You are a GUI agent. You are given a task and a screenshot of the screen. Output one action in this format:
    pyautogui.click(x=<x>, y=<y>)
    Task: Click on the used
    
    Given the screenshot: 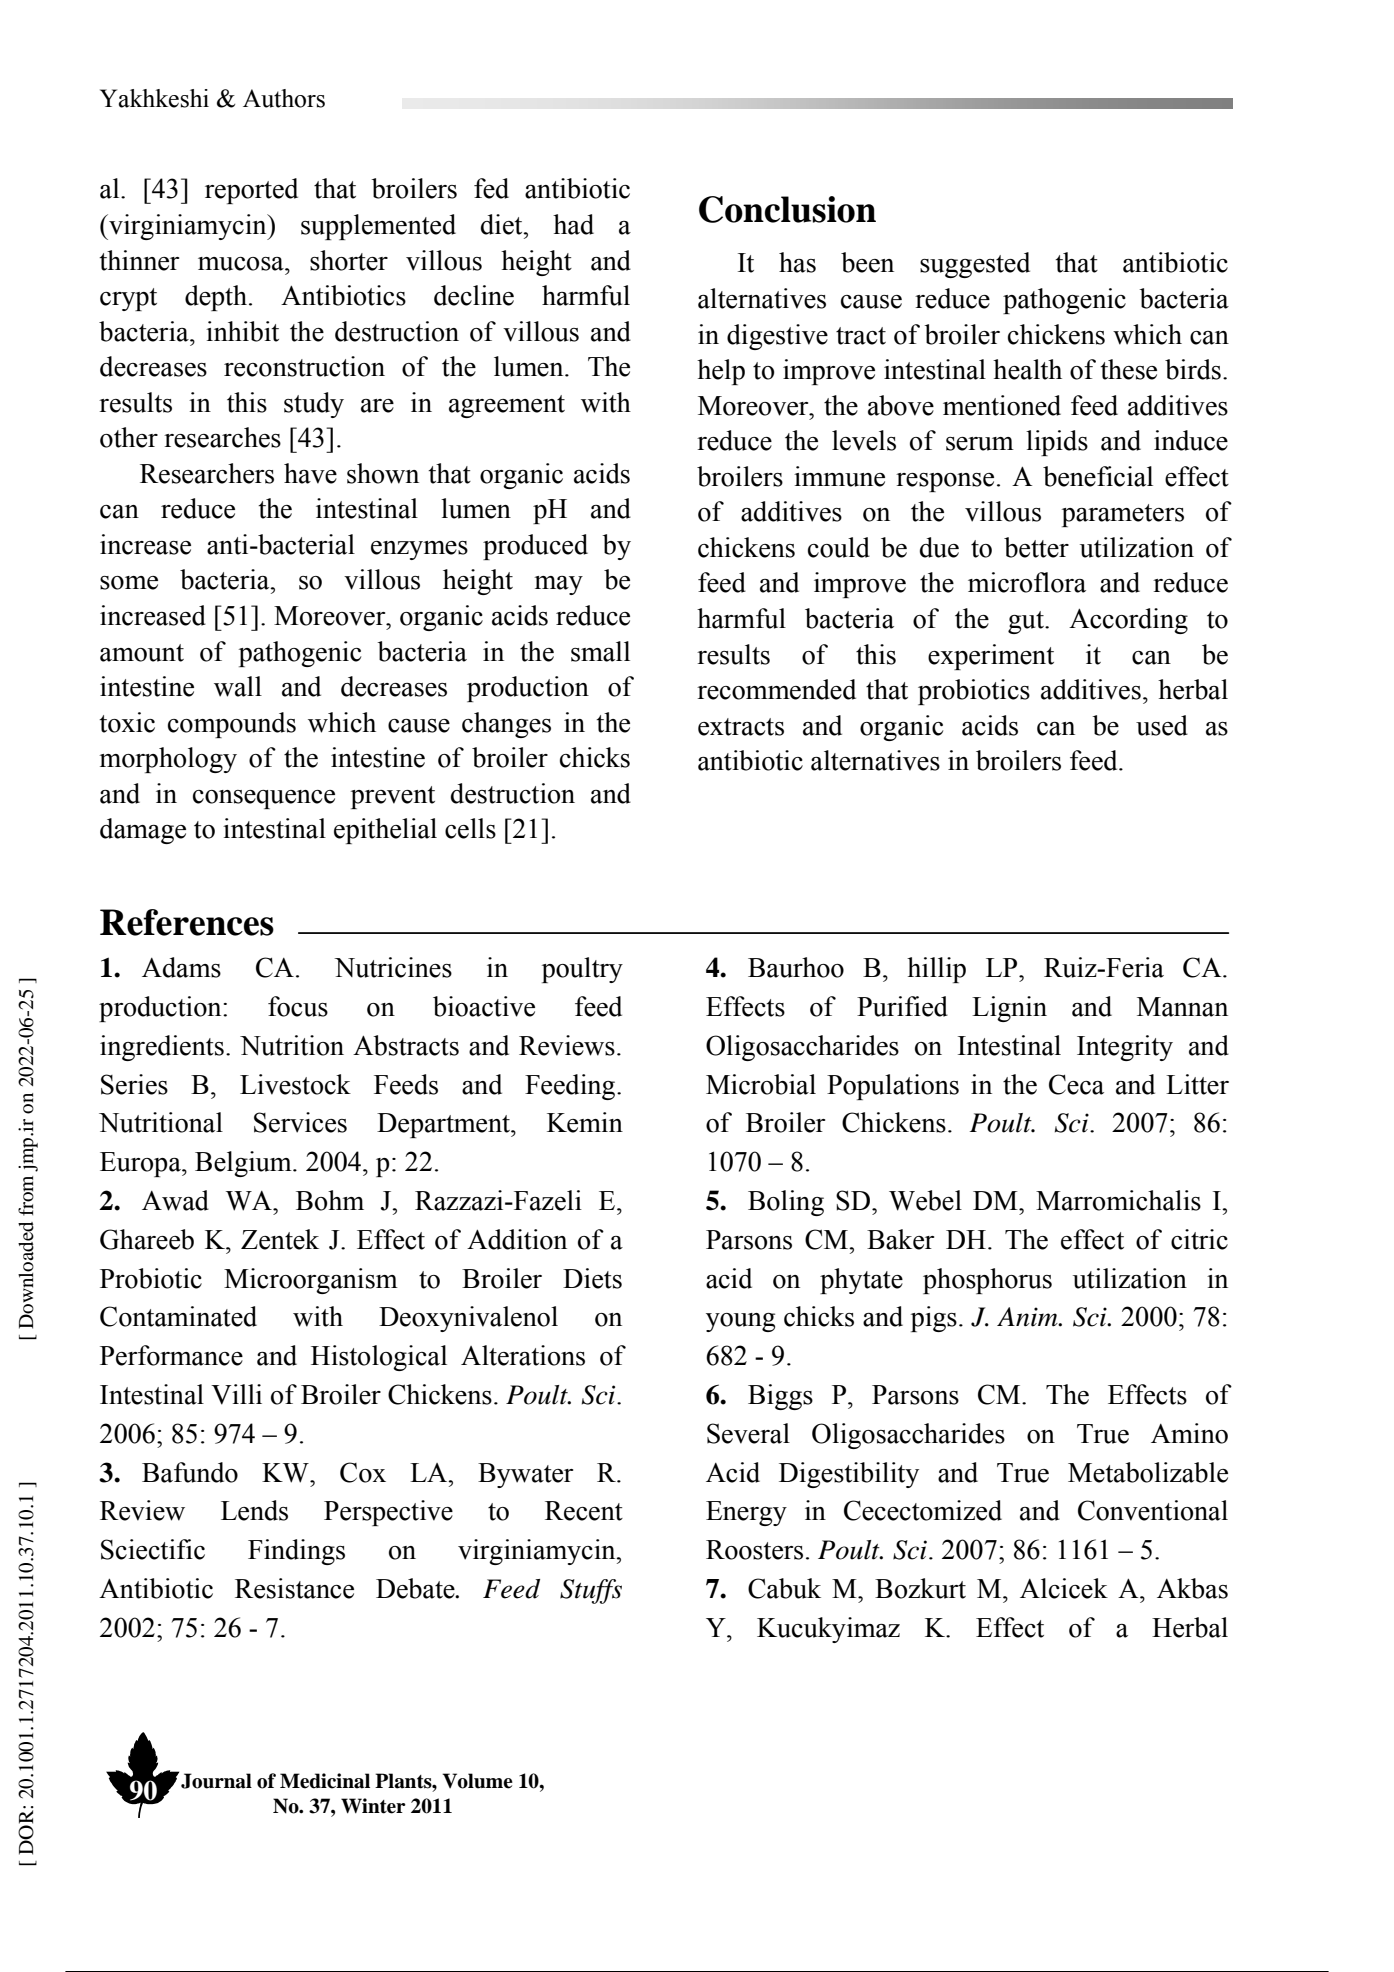 What is the action you would take?
    pyautogui.click(x=1162, y=725)
